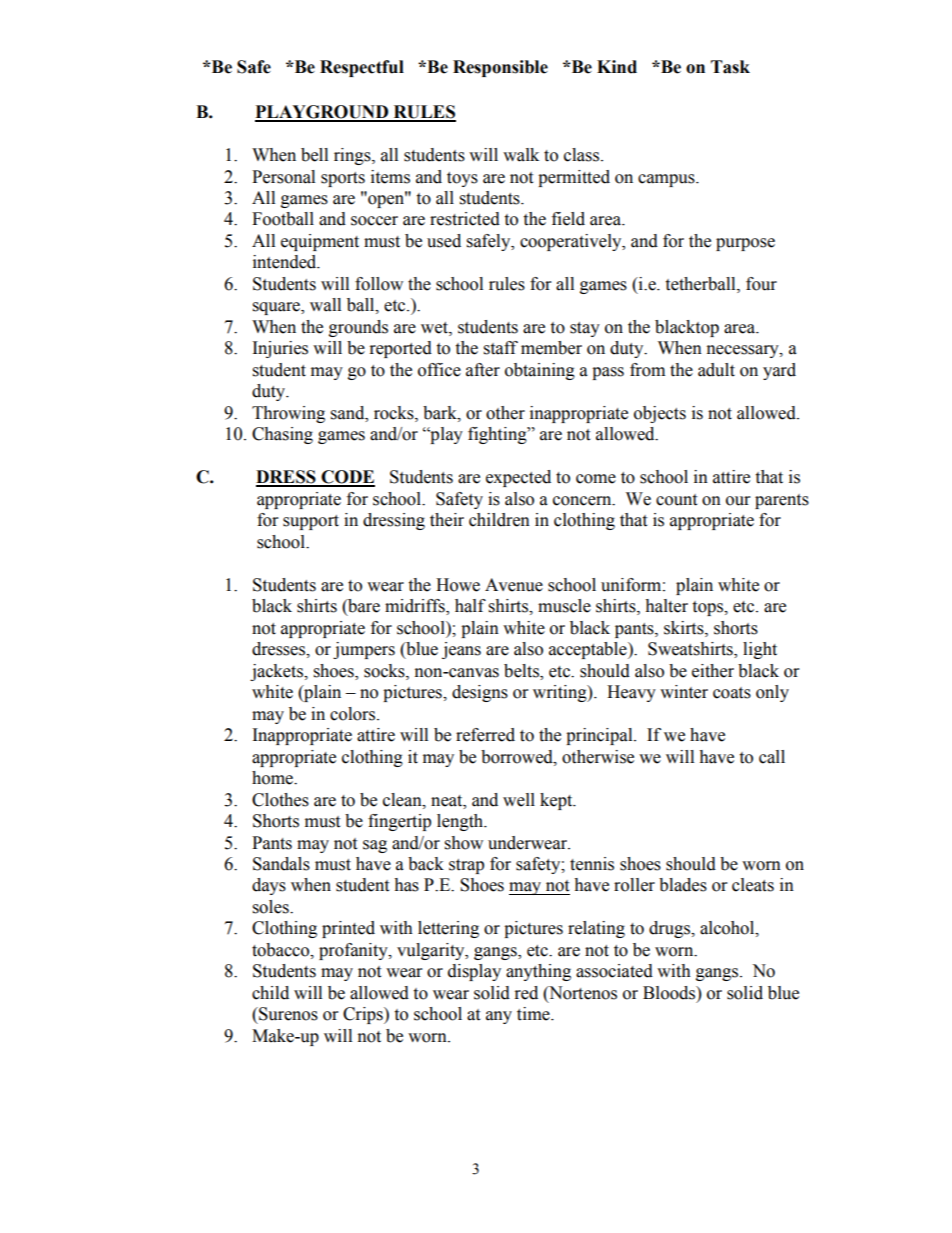 This screenshot has width=952, height=1233. I want to click on Respectful, so click(362, 68).
